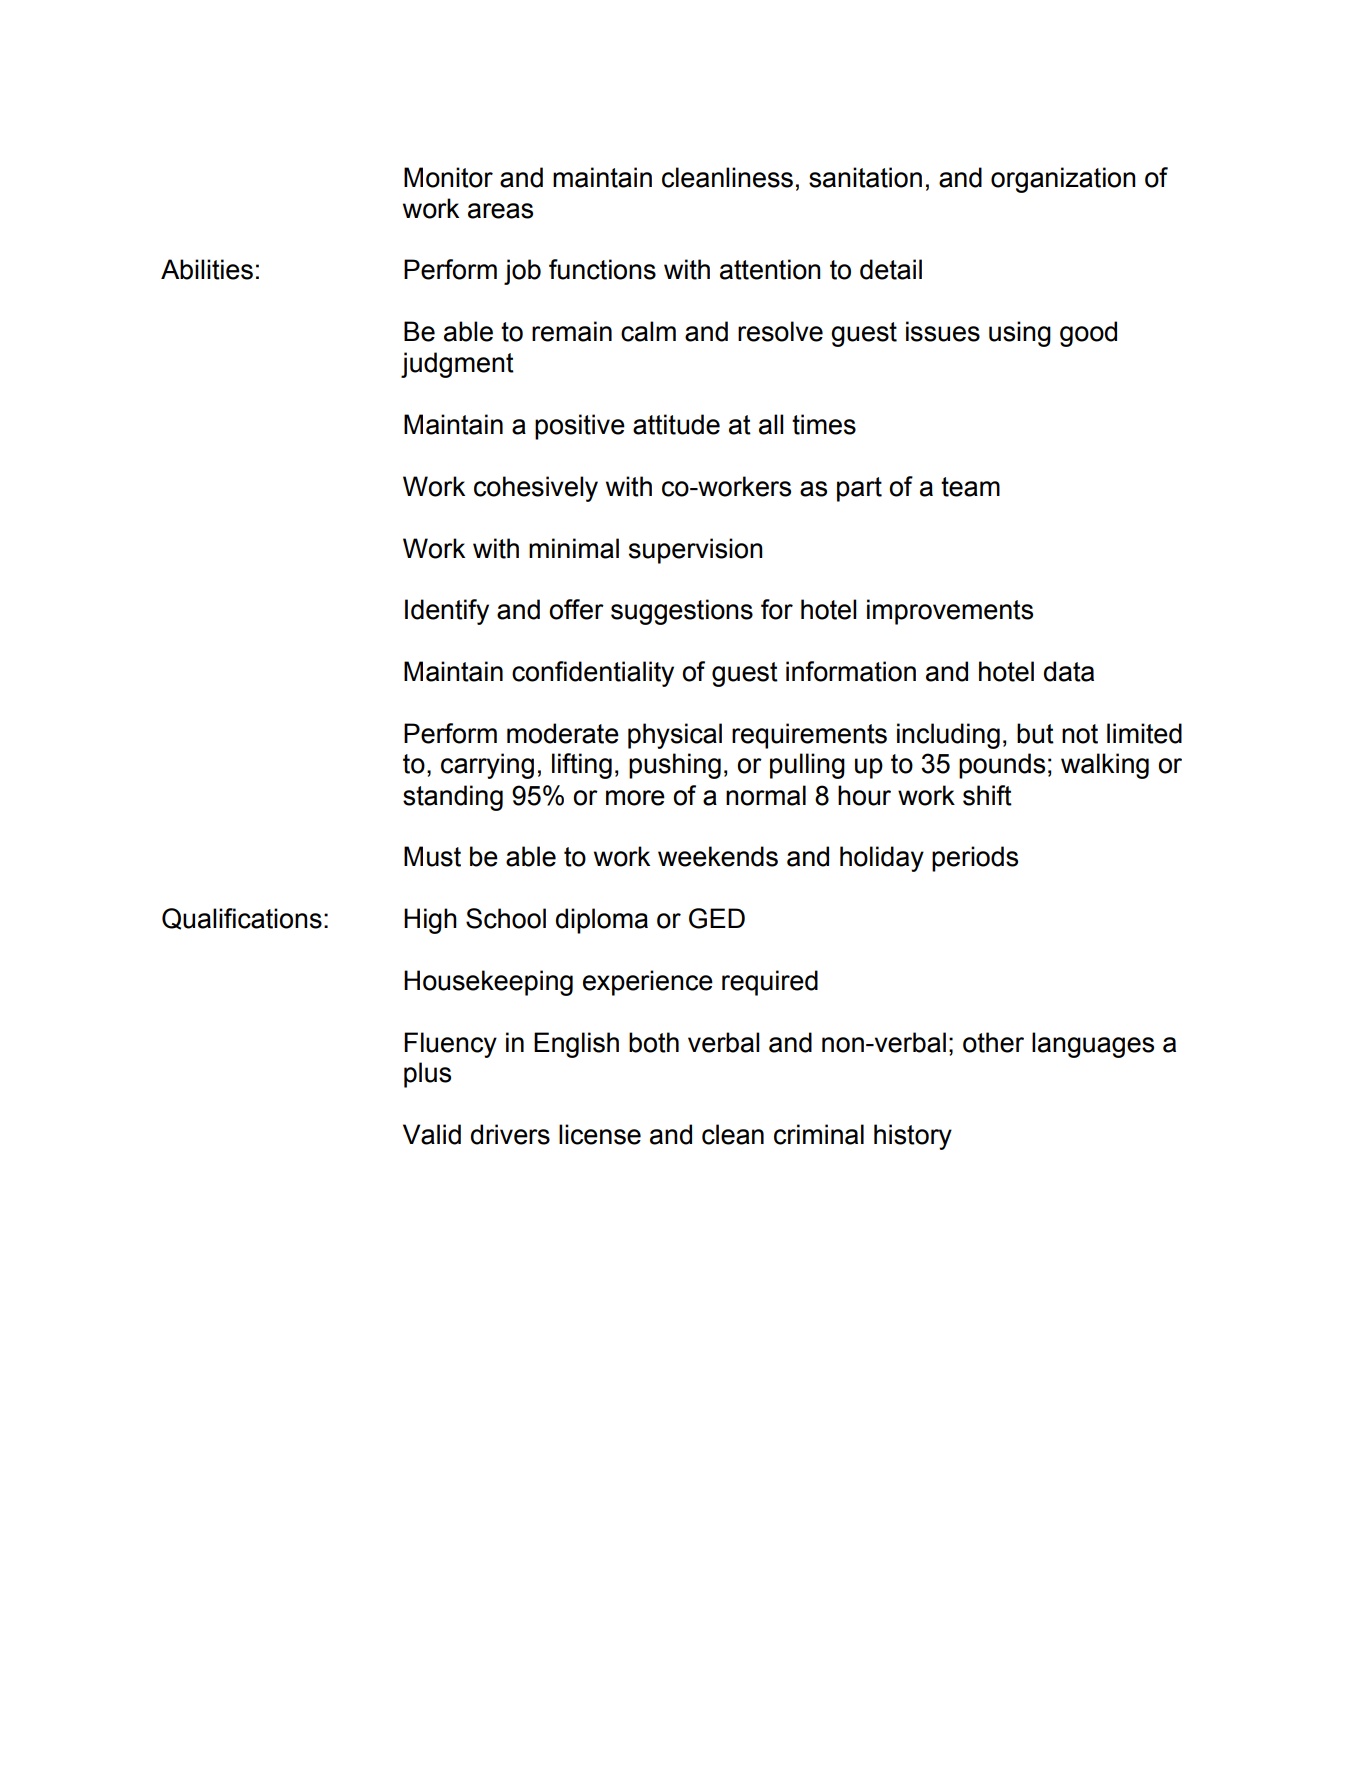 This screenshot has width=1369, height=1772. Describe the element at coordinates (696, 551) in the screenshot. I see `supervision` at that location.
